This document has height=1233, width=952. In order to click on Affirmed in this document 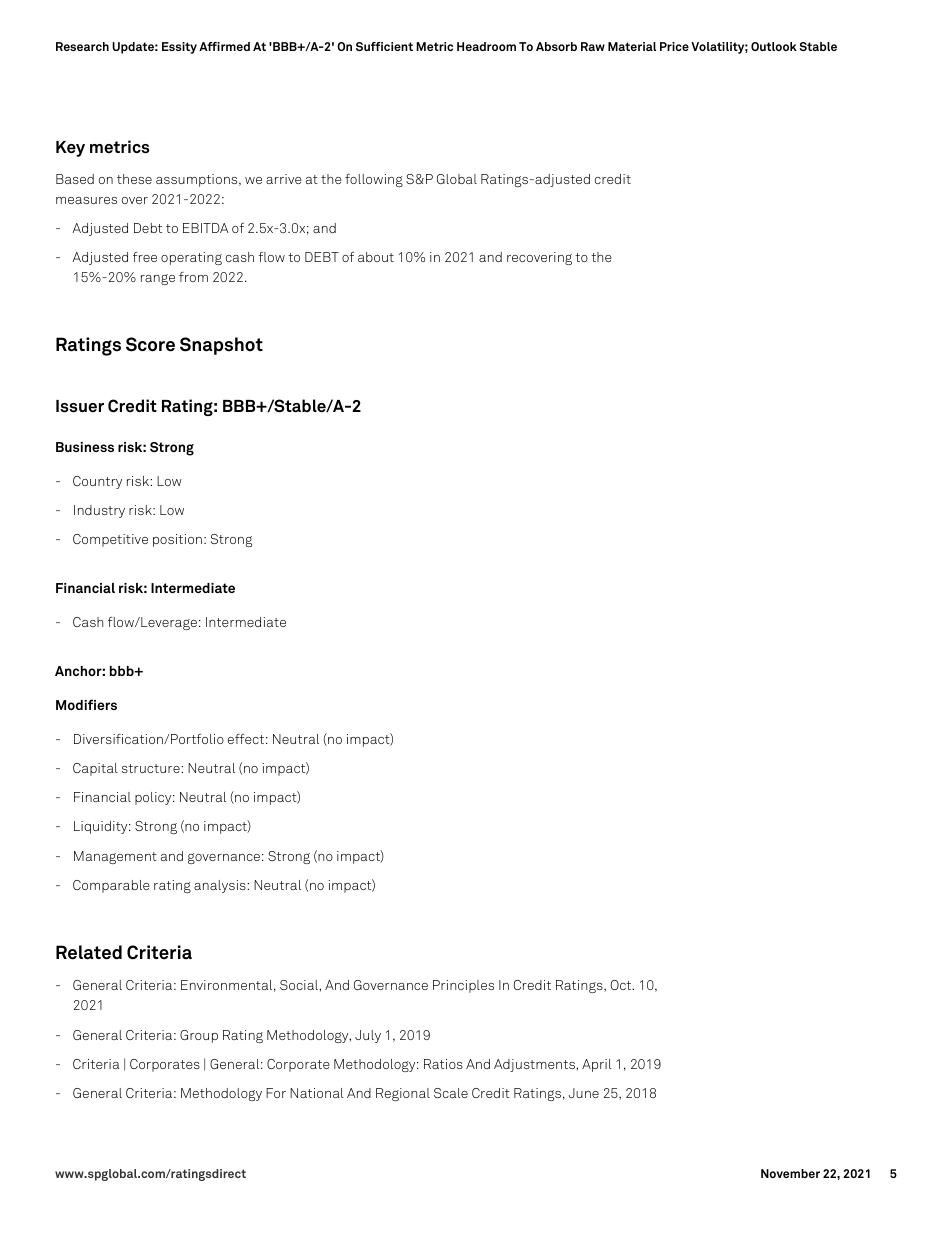, I will do `click(224, 46)`.
